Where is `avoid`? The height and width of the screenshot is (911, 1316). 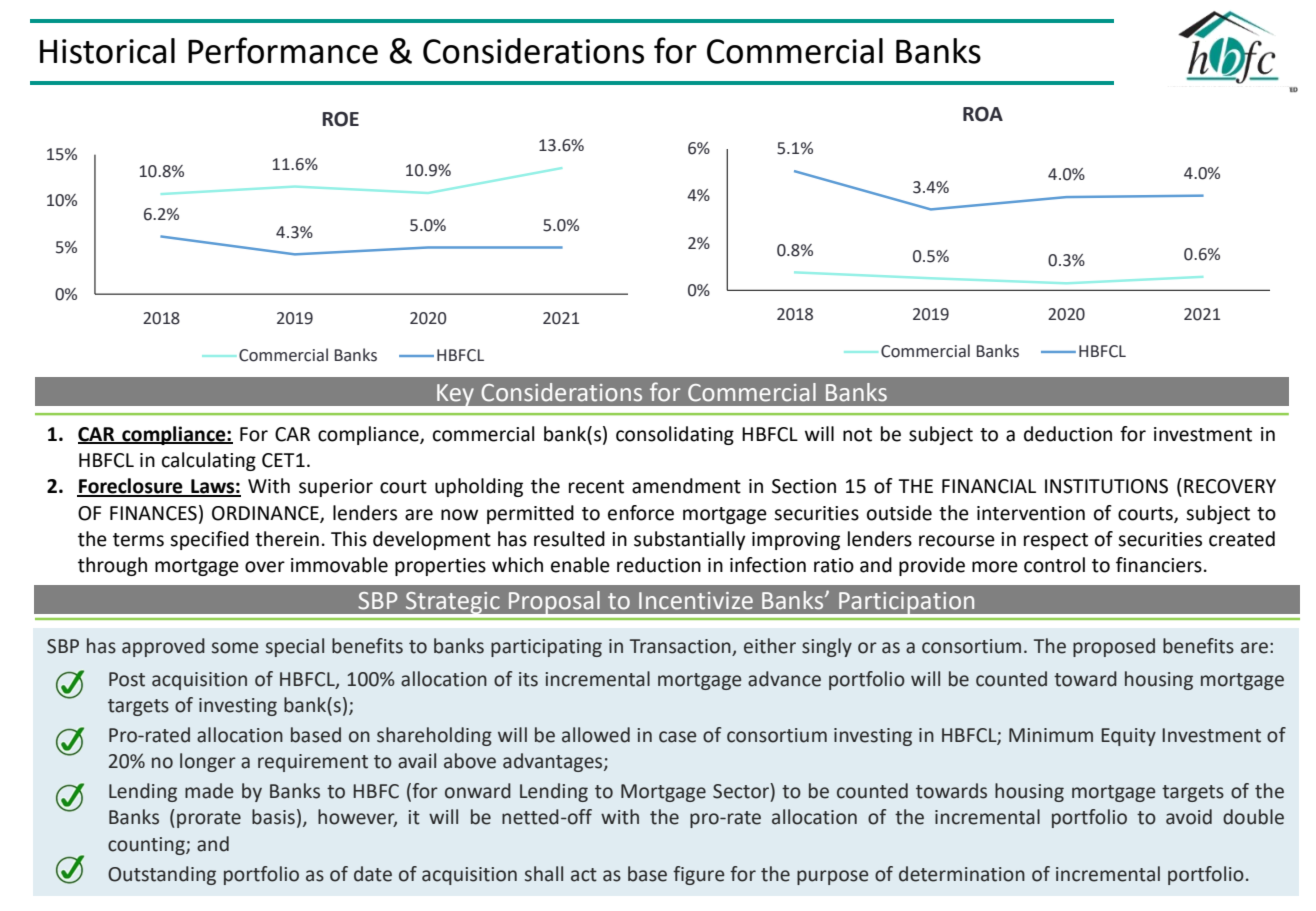 avoid is located at coordinates (1189, 817).
